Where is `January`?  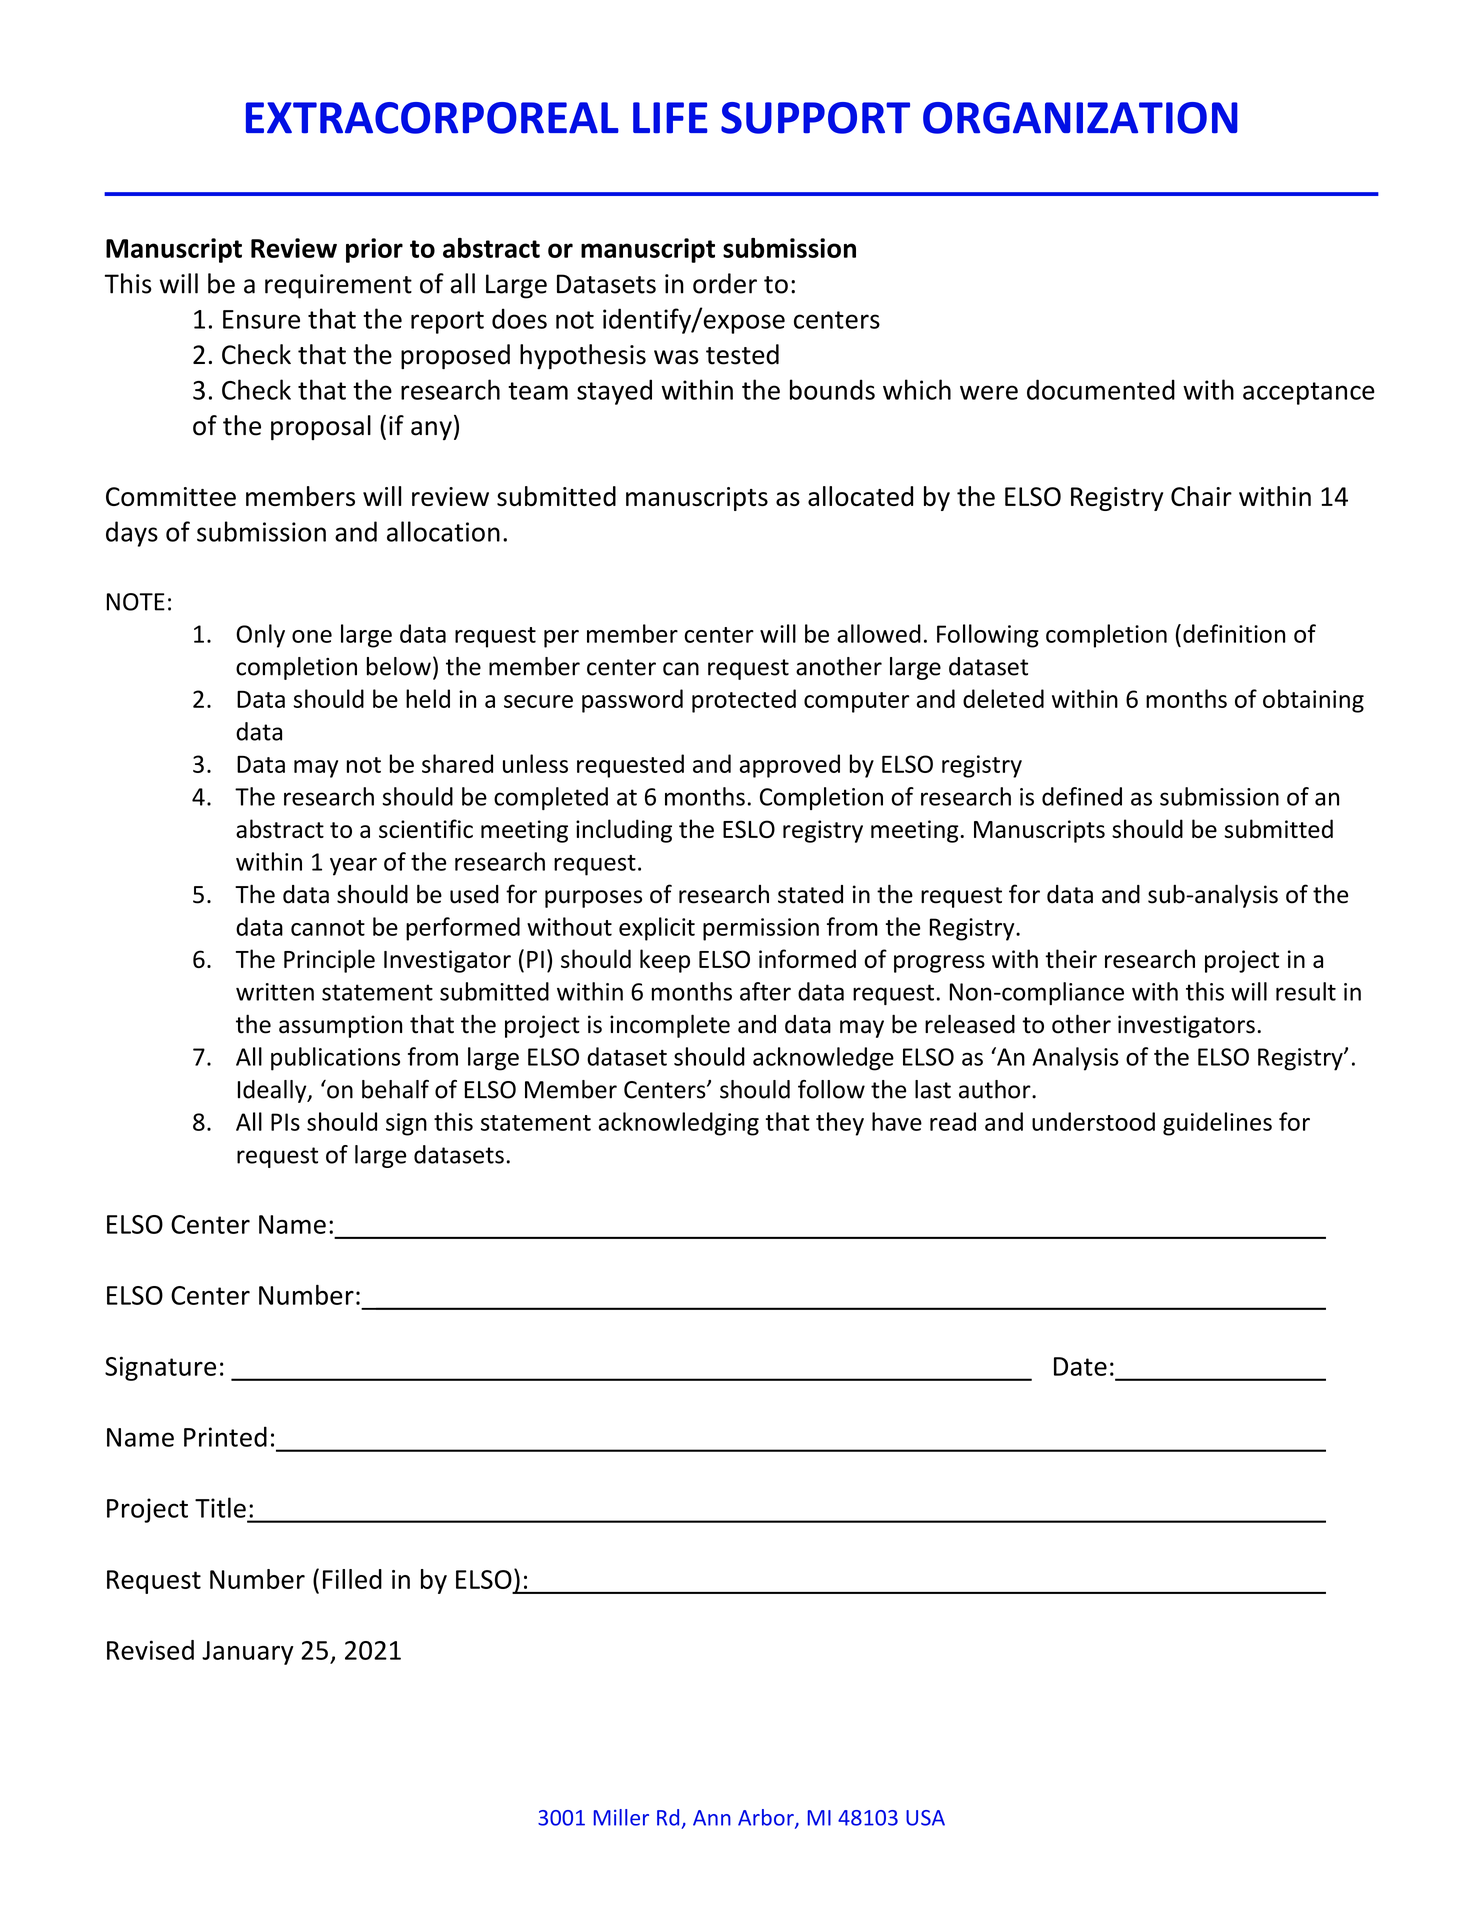 January is located at coordinates (248, 1653).
